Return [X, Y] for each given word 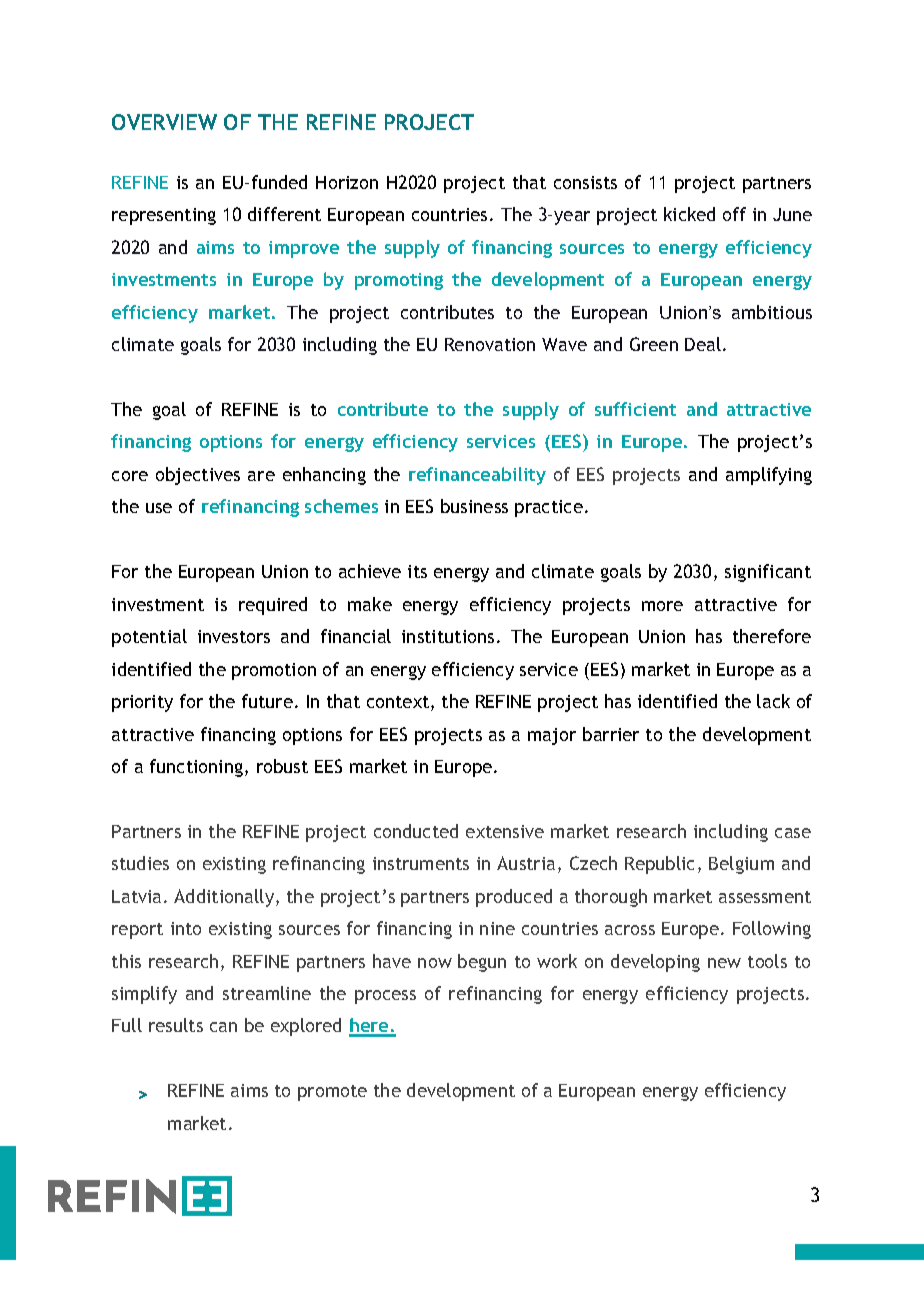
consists [585, 182]
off [734, 214]
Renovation [490, 344]
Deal [703, 344]
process [385, 997]
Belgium [741, 865]
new [724, 963]
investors [234, 636]
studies [140, 863]
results [176, 1025]
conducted [416, 831]
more [662, 606]
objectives [198, 476]
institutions [448, 636]
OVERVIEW [164, 122]
